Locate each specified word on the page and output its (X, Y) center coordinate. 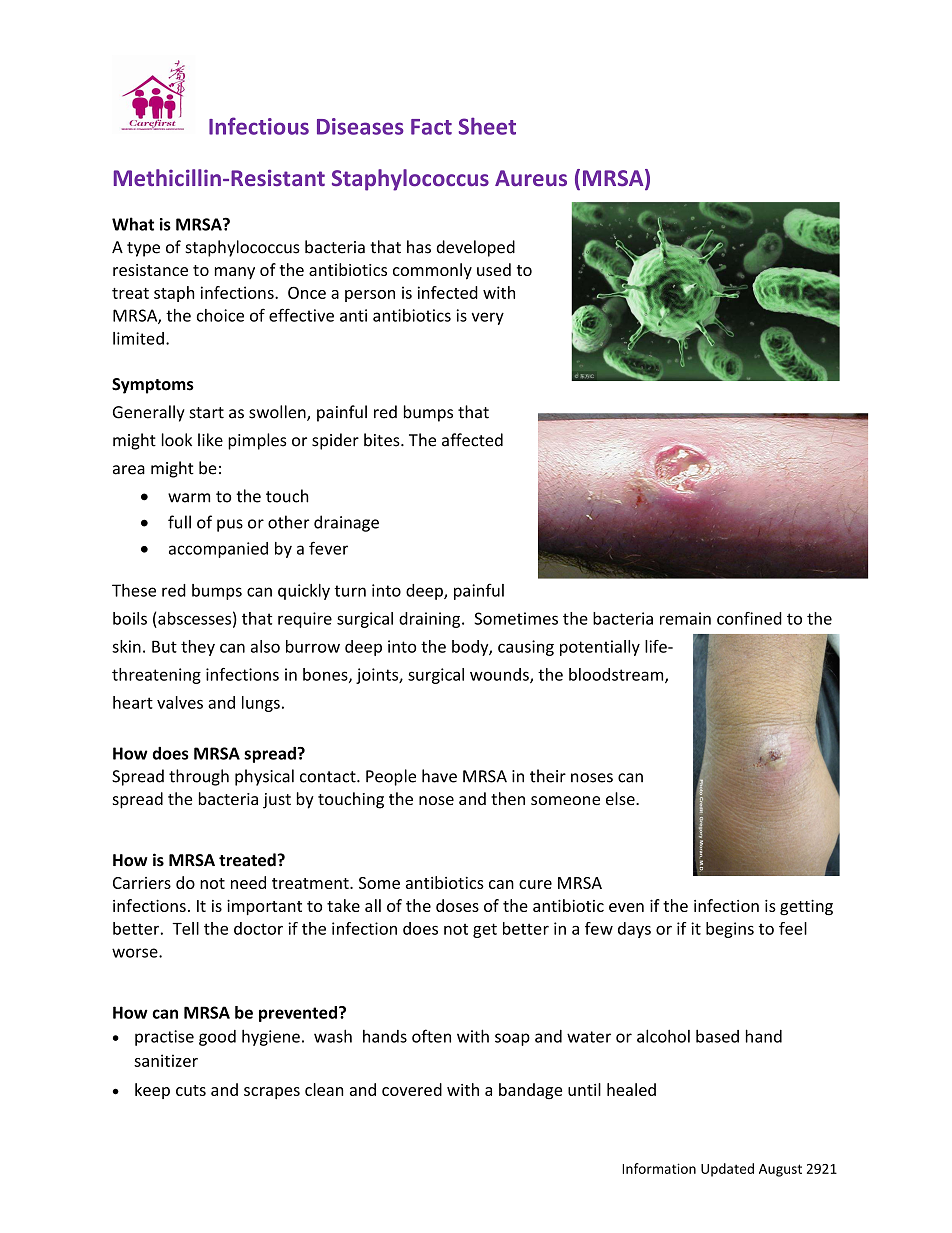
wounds (500, 675)
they (198, 648)
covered (412, 1089)
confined (749, 618)
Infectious (259, 126)
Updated (727, 1170)
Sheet (487, 126)
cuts (191, 1090)
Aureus (531, 178)
